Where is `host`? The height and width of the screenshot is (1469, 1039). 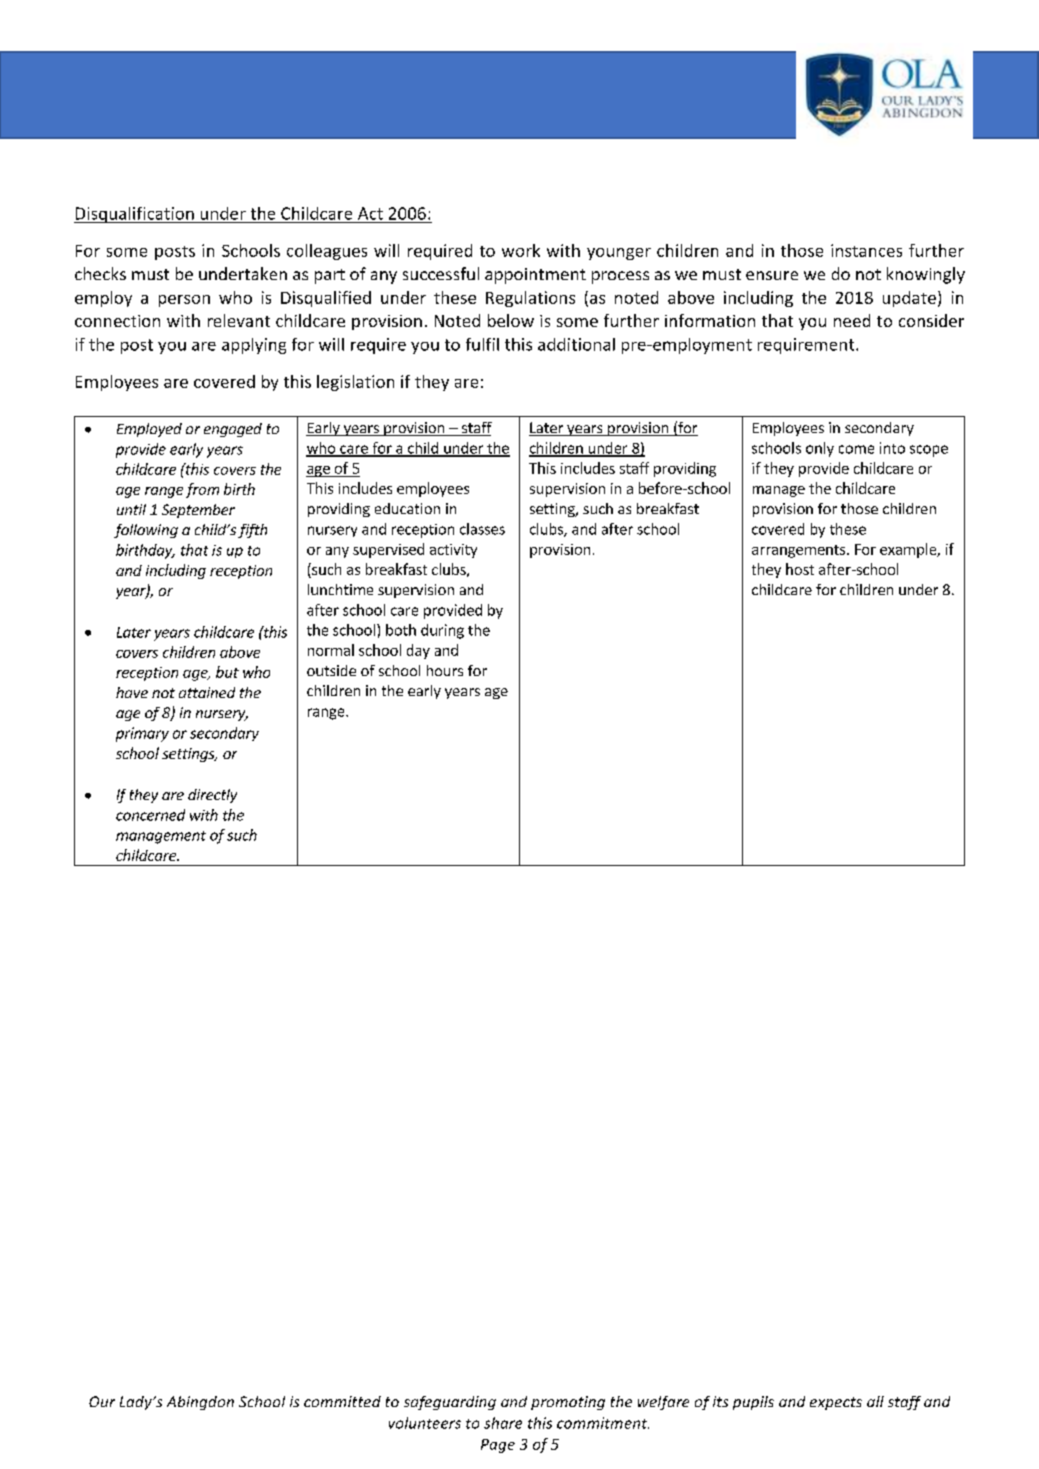 host is located at coordinates (800, 569).
